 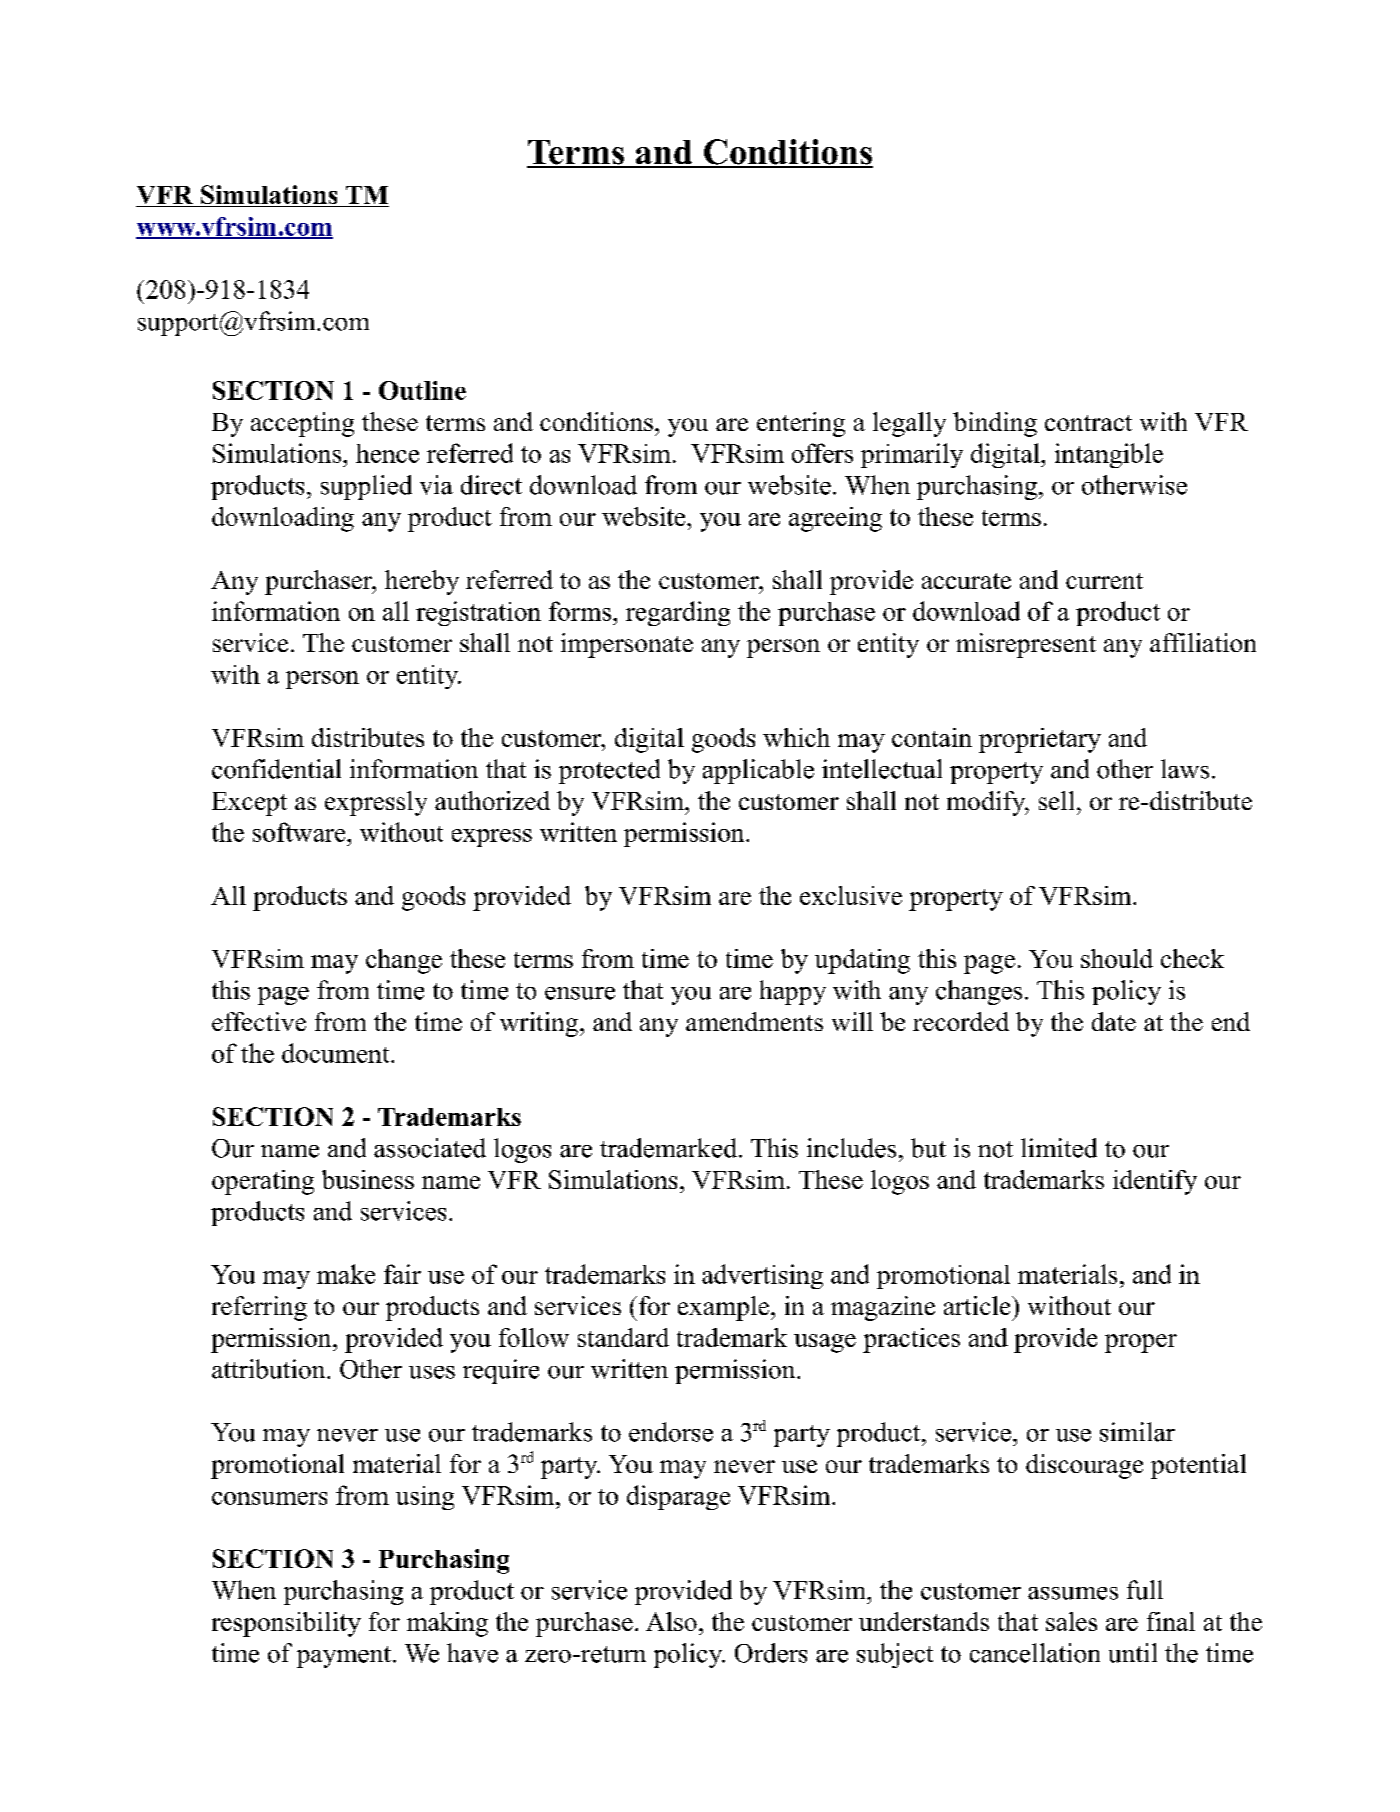 I want to click on Also, so click(x=671, y=1621).
